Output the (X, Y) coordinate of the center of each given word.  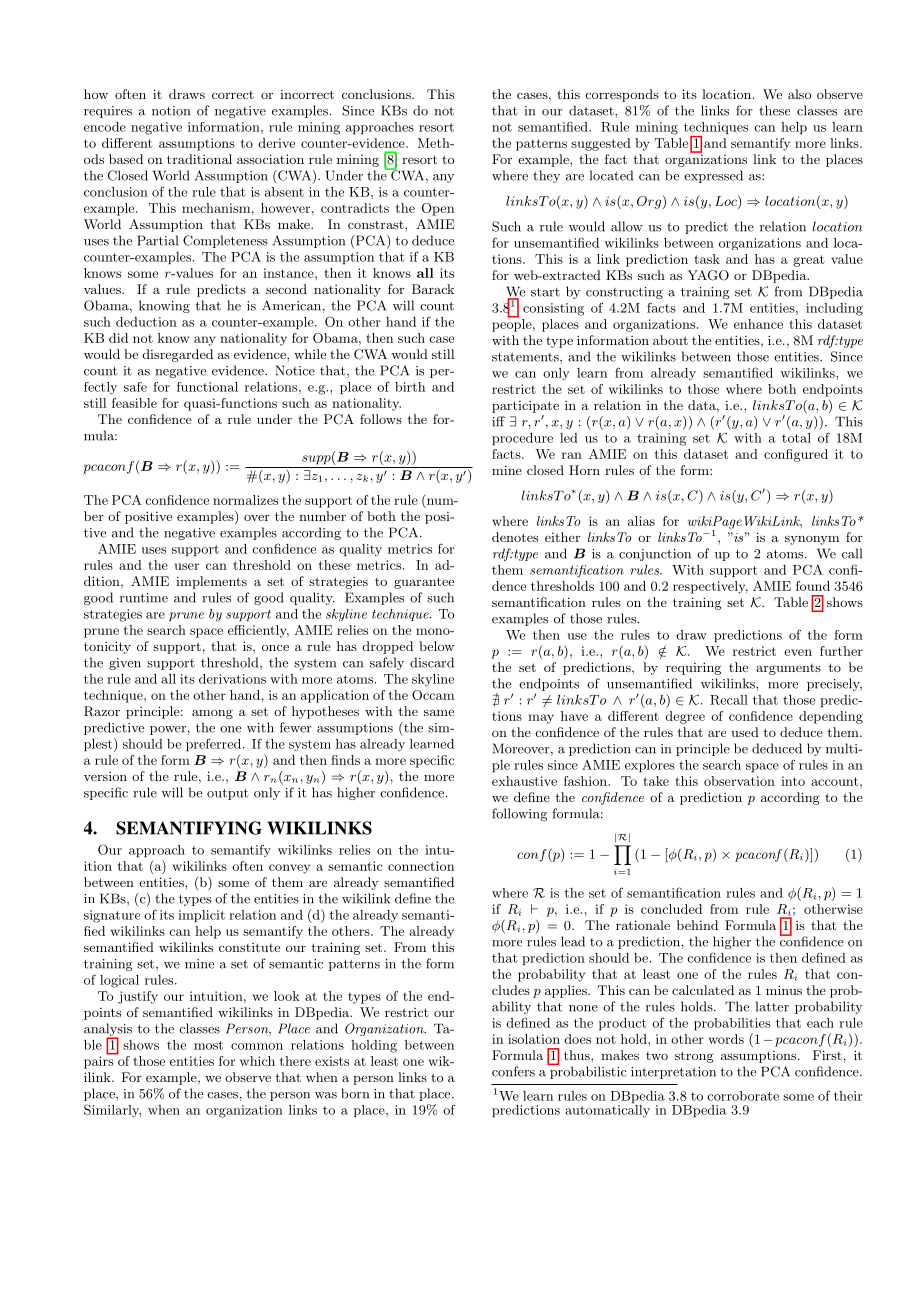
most (208, 1045)
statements (526, 358)
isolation (534, 1039)
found (813, 586)
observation (739, 781)
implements (211, 582)
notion (171, 111)
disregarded (178, 355)
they (546, 176)
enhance (758, 324)
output (228, 794)
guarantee (424, 583)
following (519, 814)
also (799, 94)
